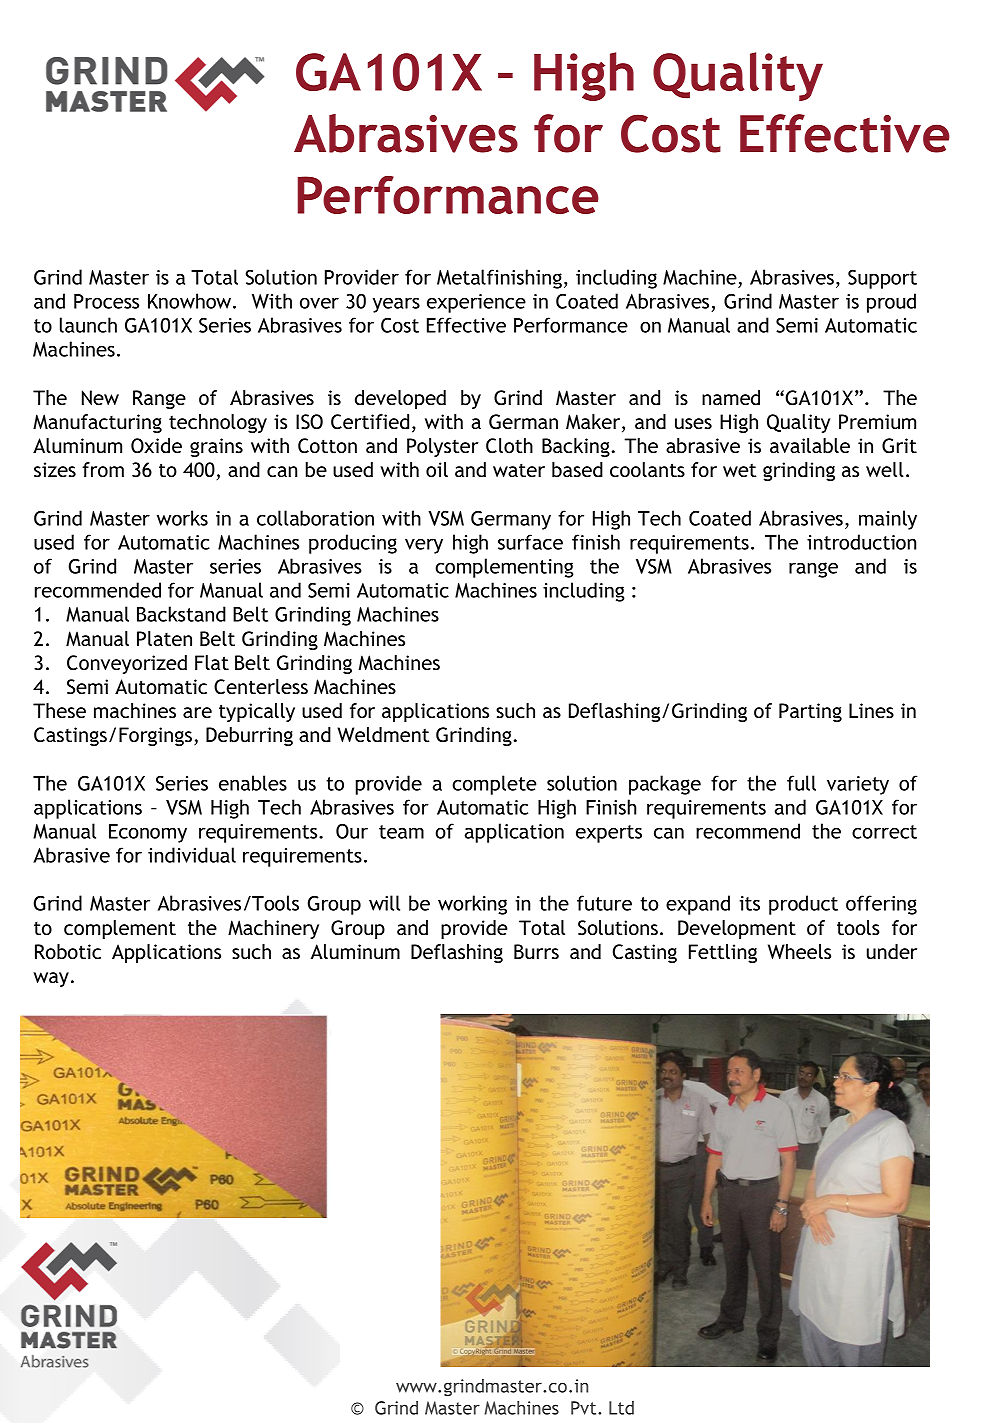 The height and width of the screenshot is (1423, 985). What do you see at coordinates (891, 303) in the screenshot?
I see `proud` at bounding box center [891, 303].
